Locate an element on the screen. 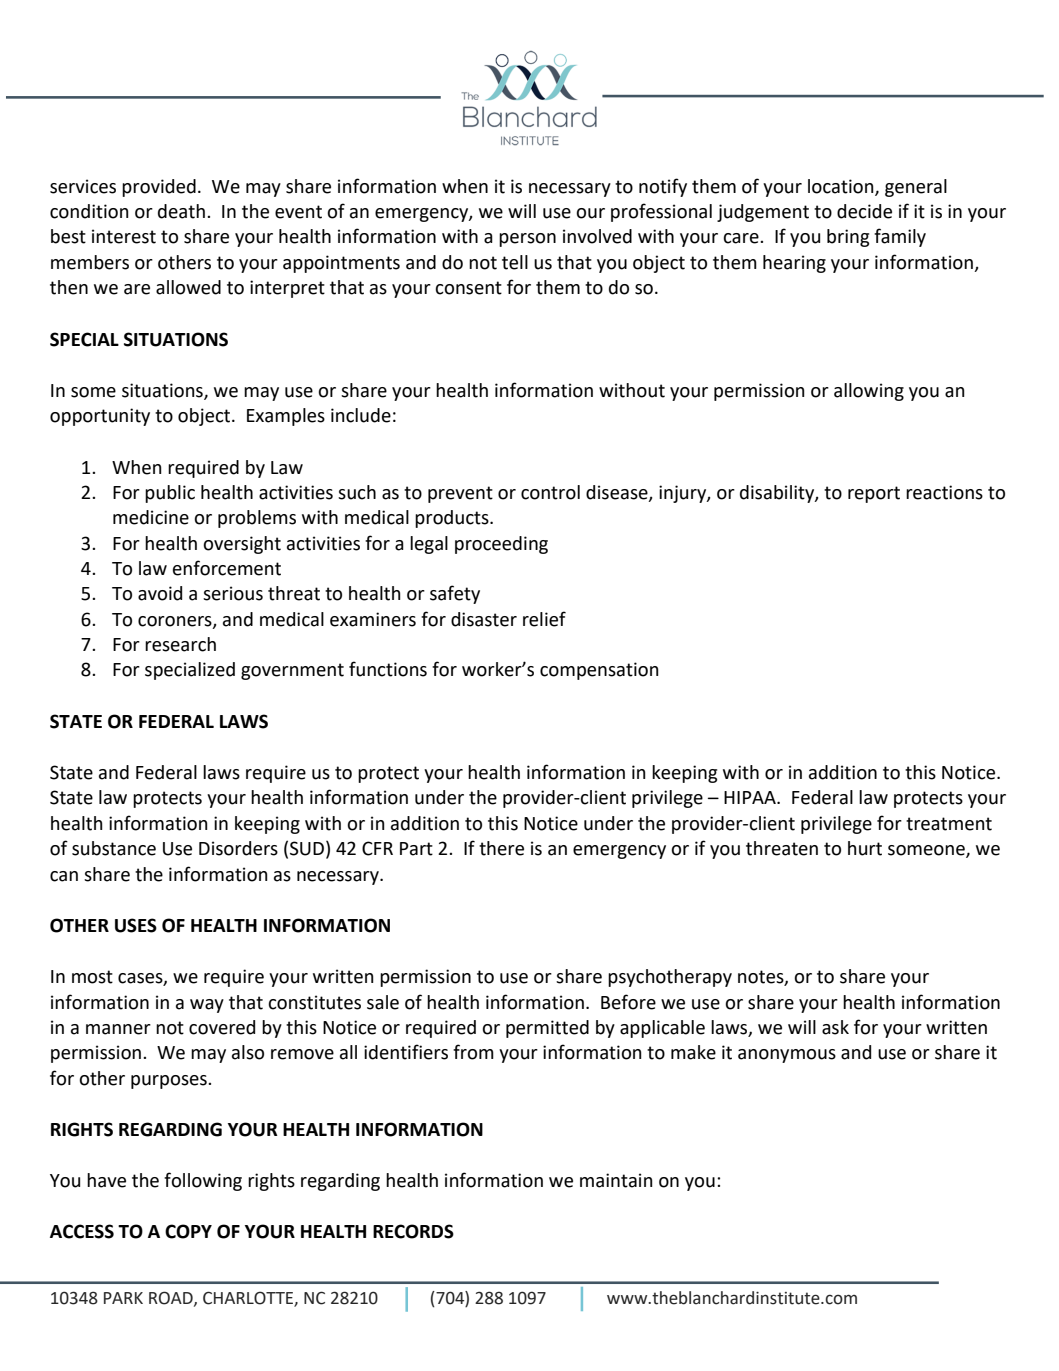  public is located at coordinates (170, 494).
